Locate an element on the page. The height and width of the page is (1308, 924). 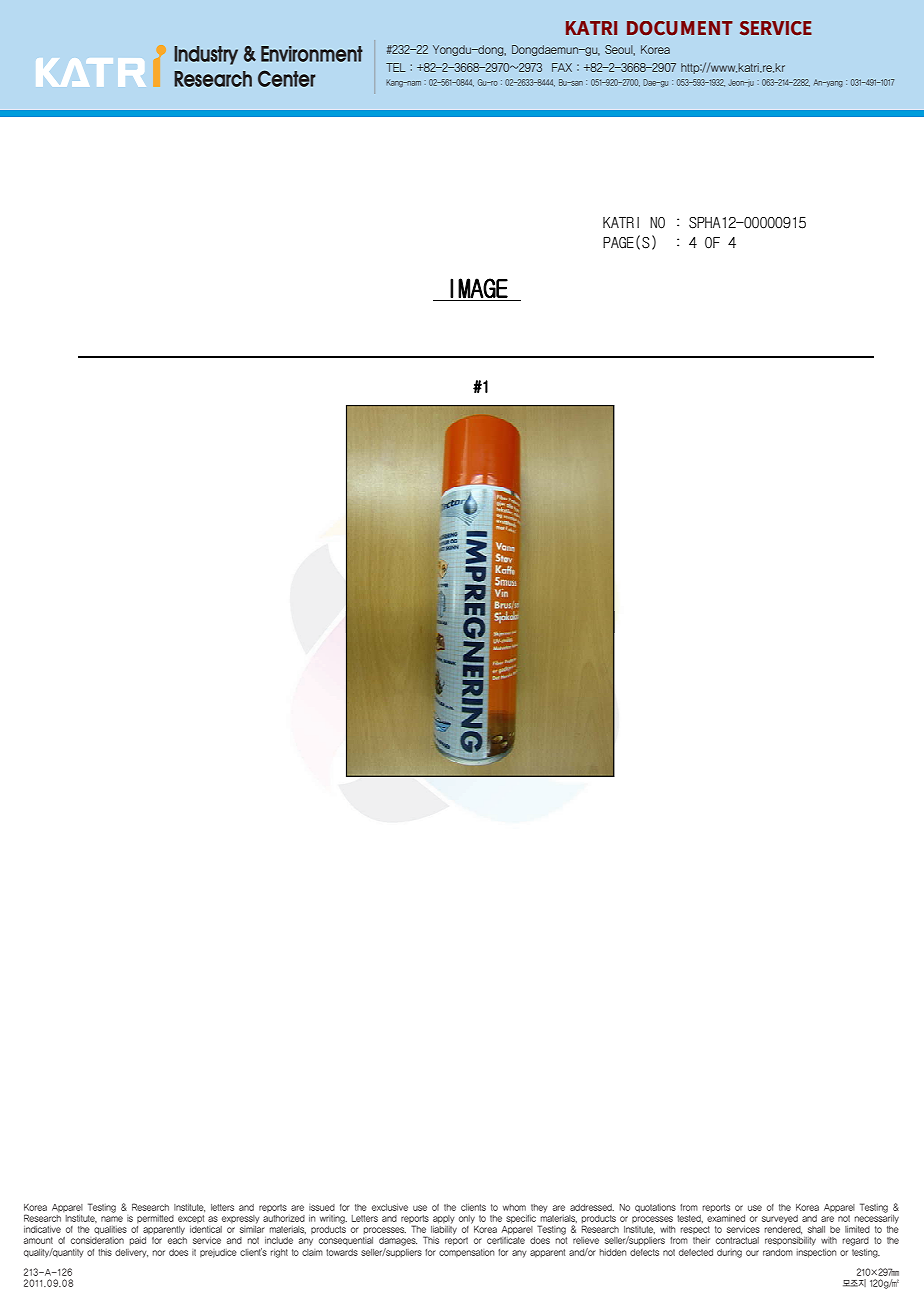
paid is located at coordinates (138, 1241).
